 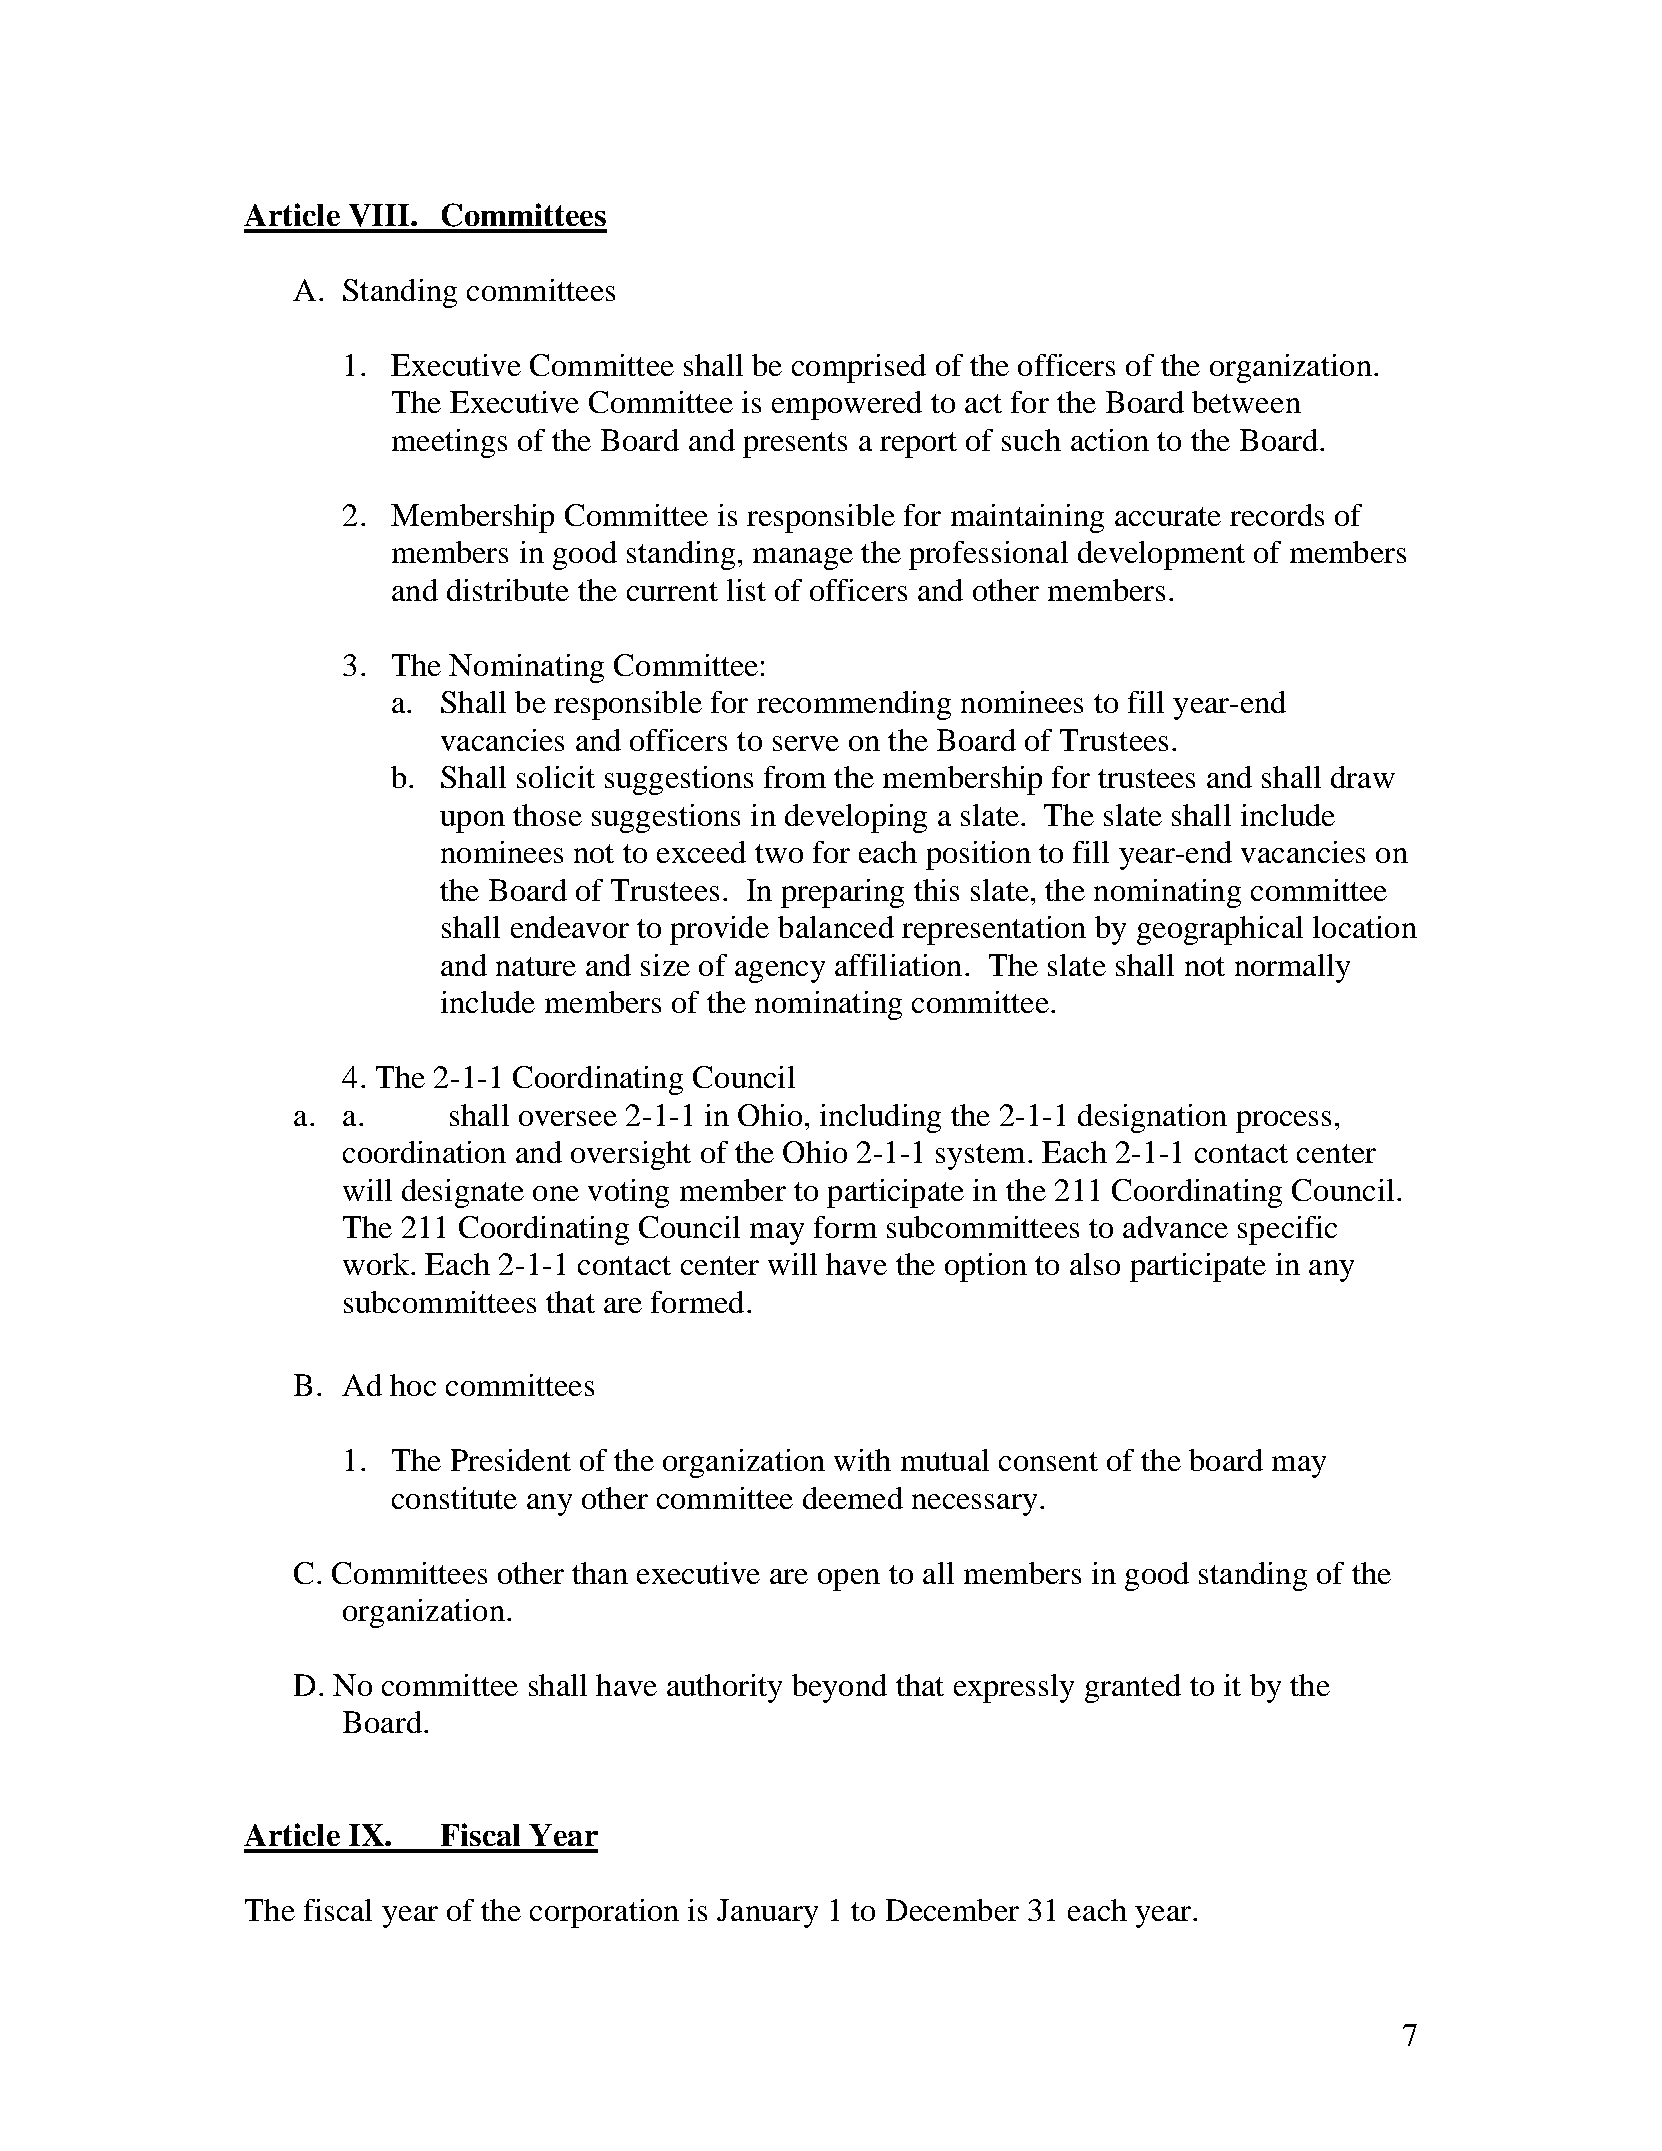 I want to click on corporation, so click(x=604, y=1913).
